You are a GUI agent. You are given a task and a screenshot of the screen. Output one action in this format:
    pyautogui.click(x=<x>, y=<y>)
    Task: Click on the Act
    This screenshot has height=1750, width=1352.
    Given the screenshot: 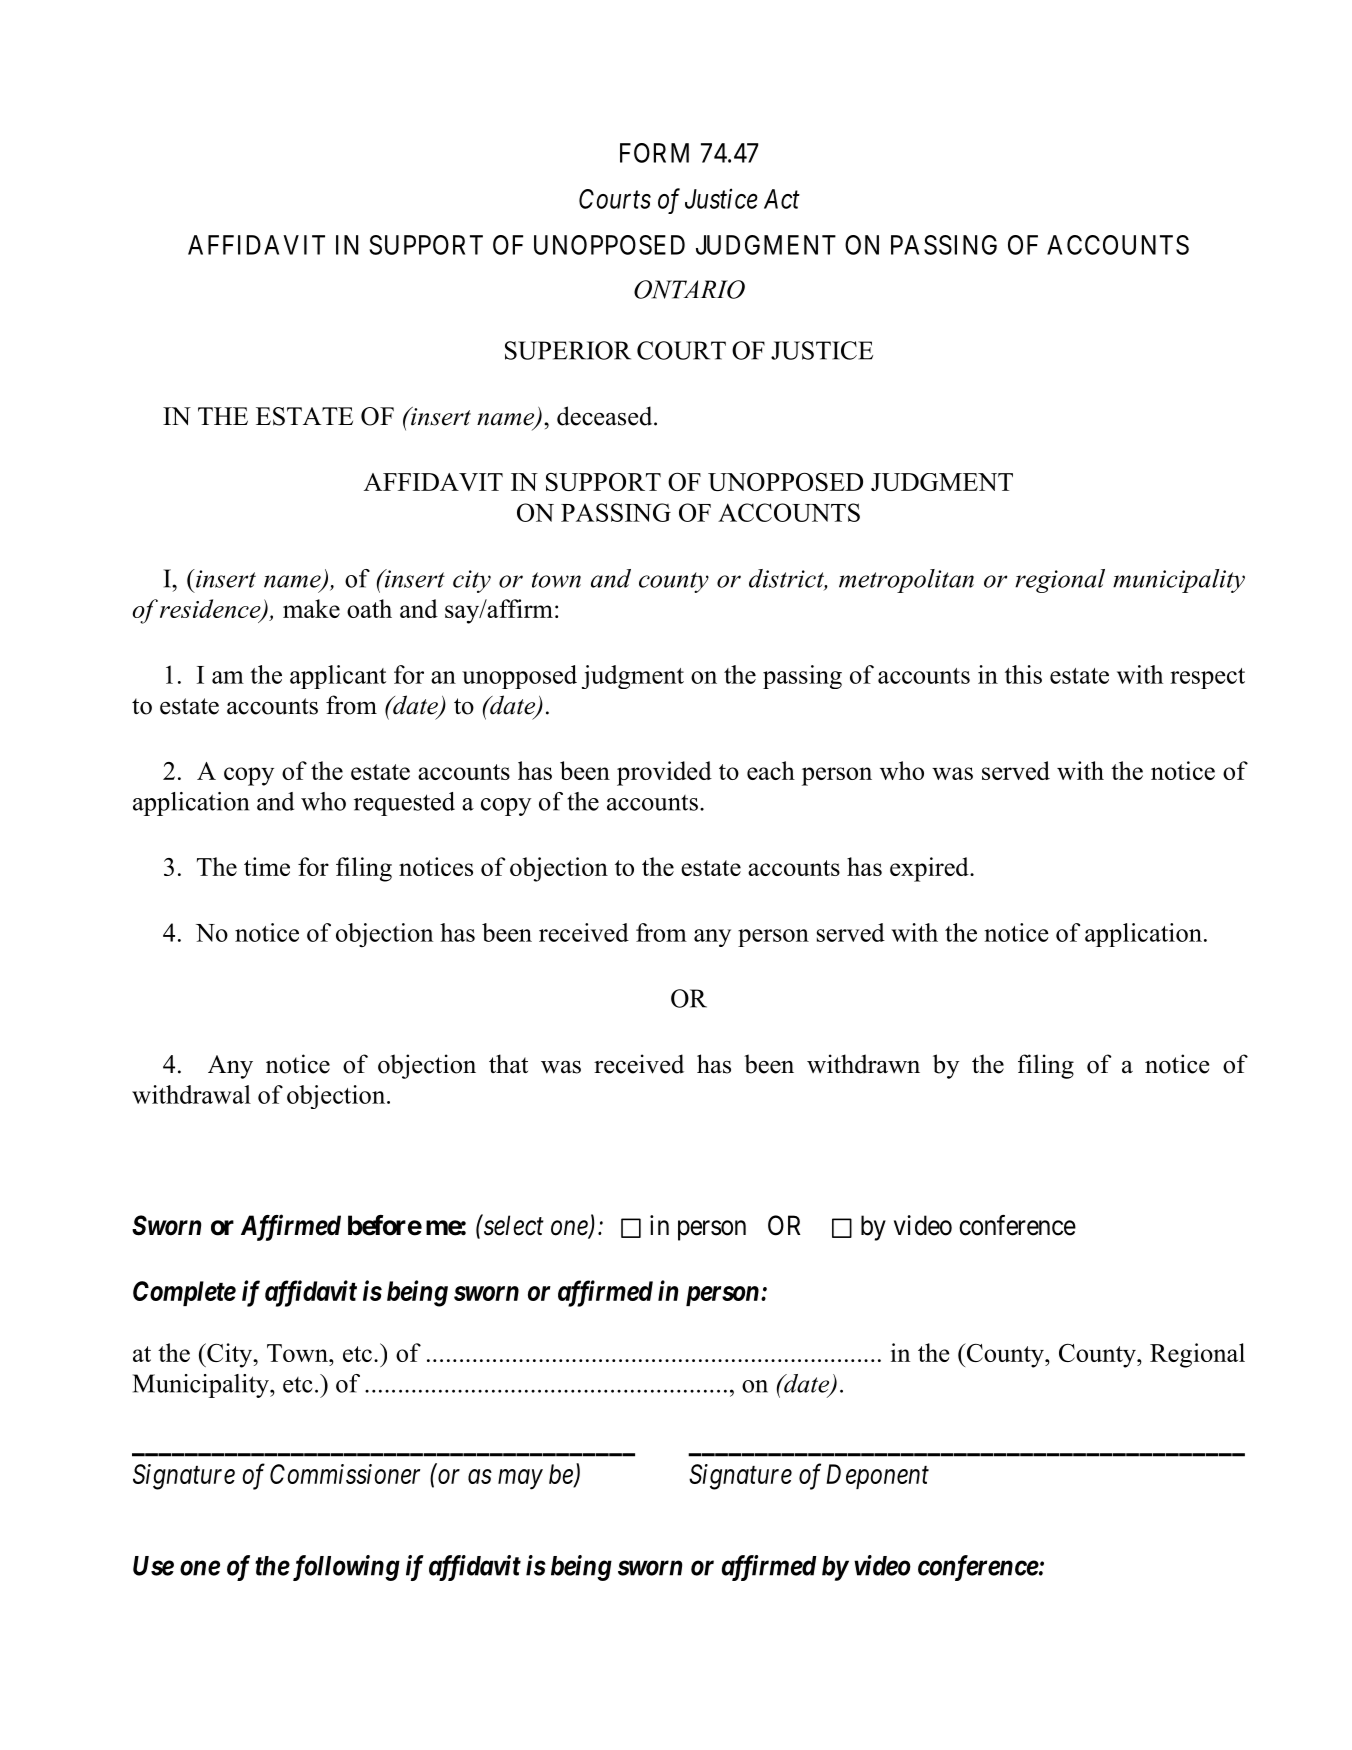 What is the action you would take?
    pyautogui.click(x=782, y=199)
